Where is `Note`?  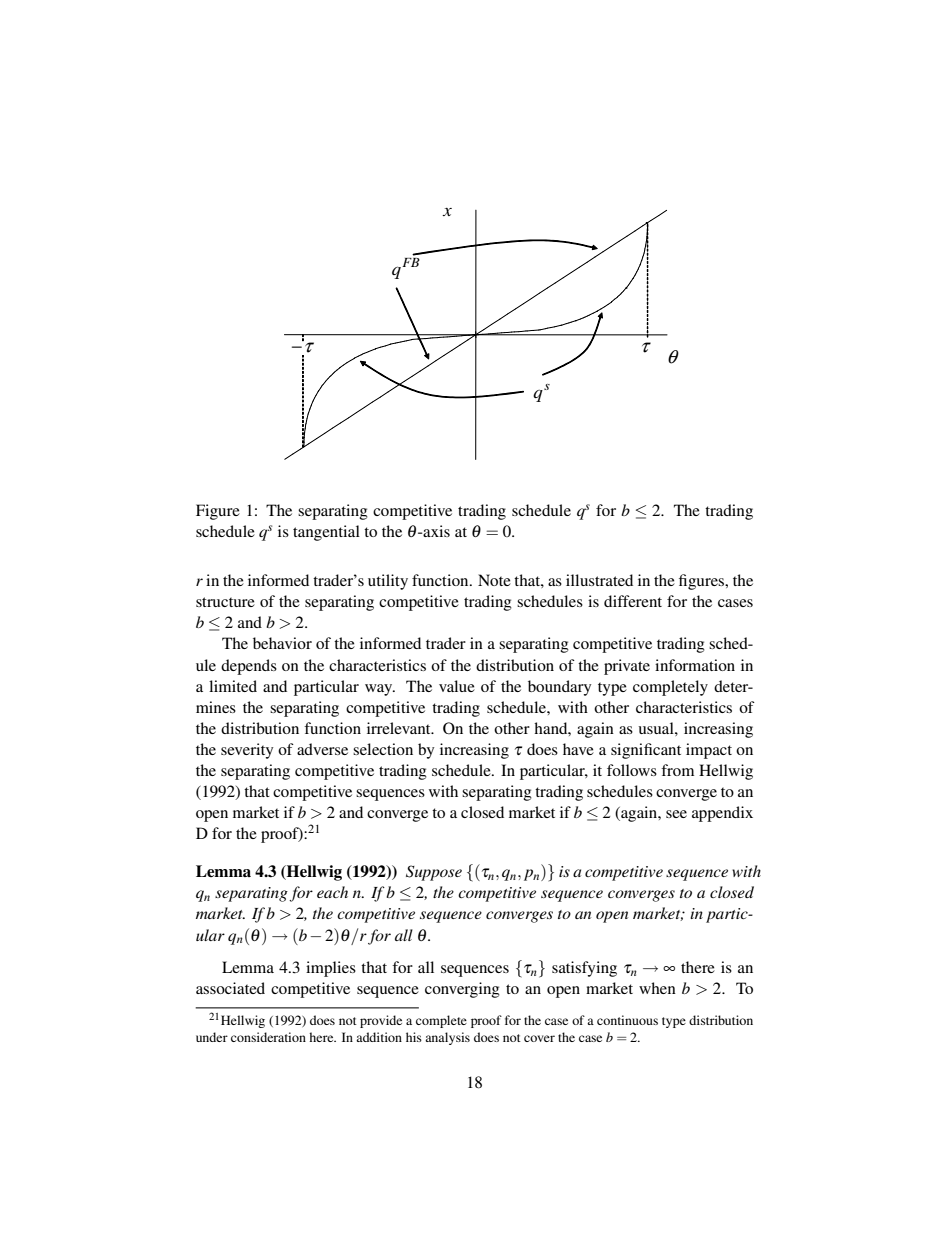 Note is located at coordinates (494, 580).
